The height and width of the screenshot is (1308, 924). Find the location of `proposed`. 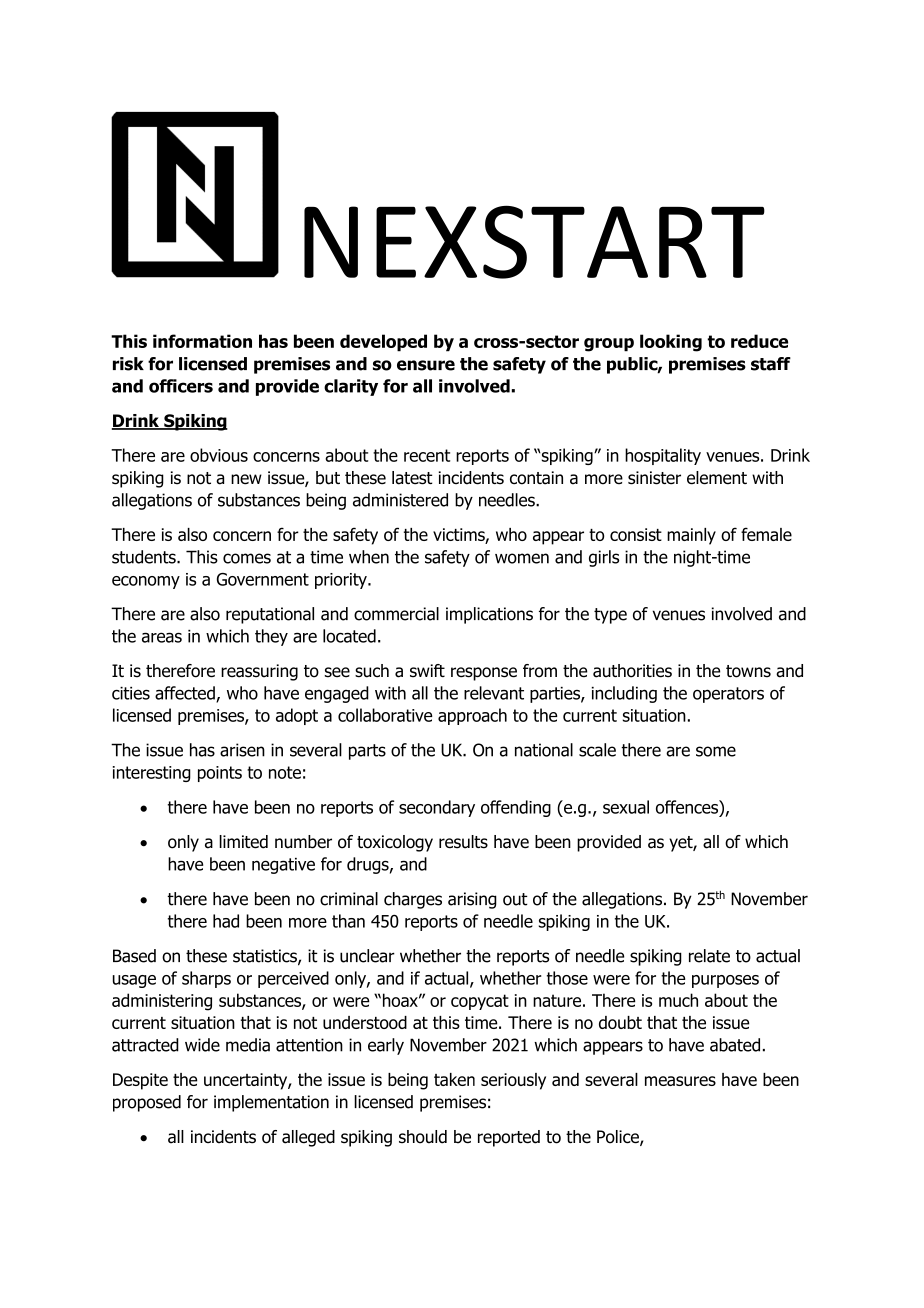

proposed is located at coordinates (147, 1103).
